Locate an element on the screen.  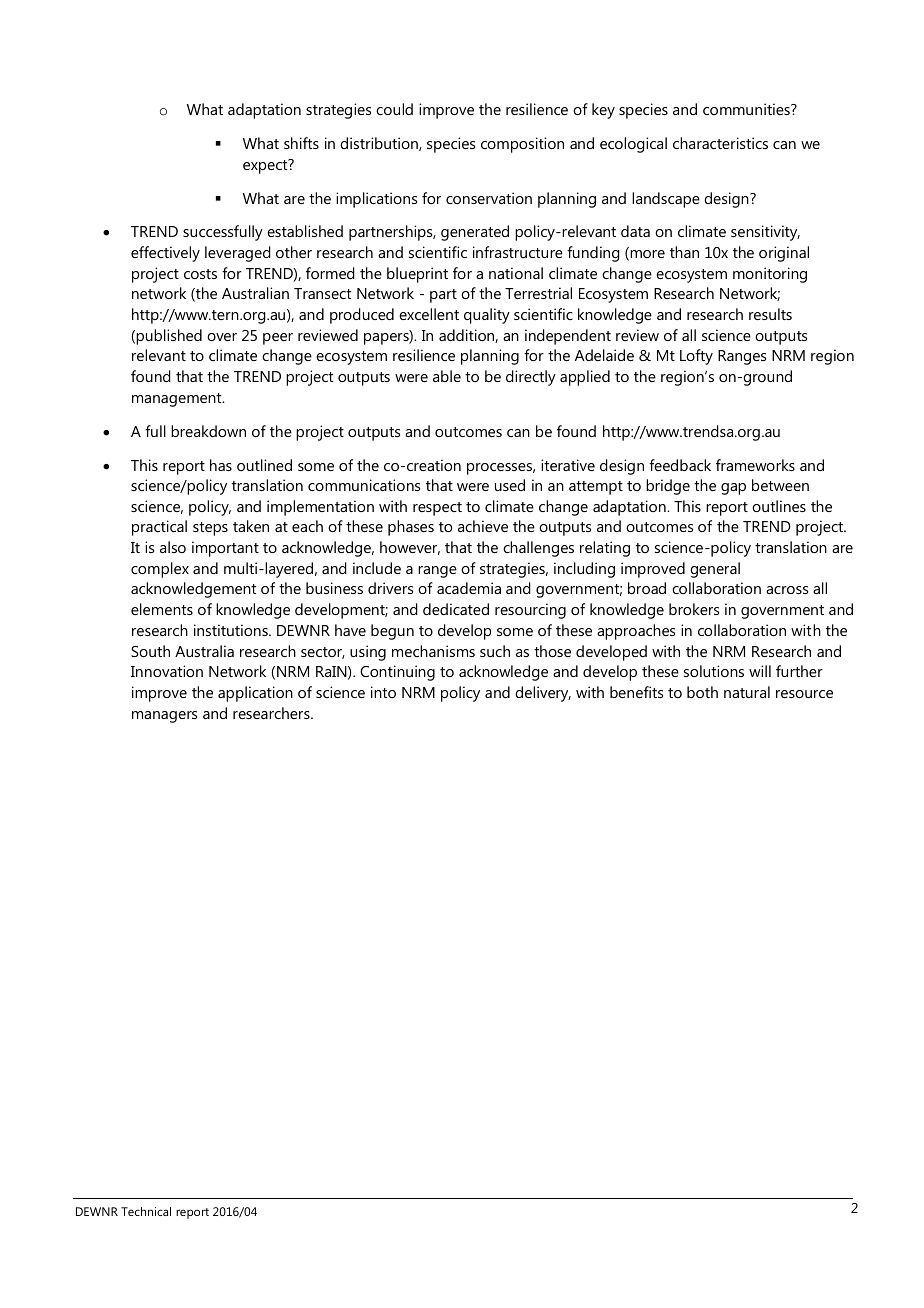
natural is located at coordinates (747, 692).
